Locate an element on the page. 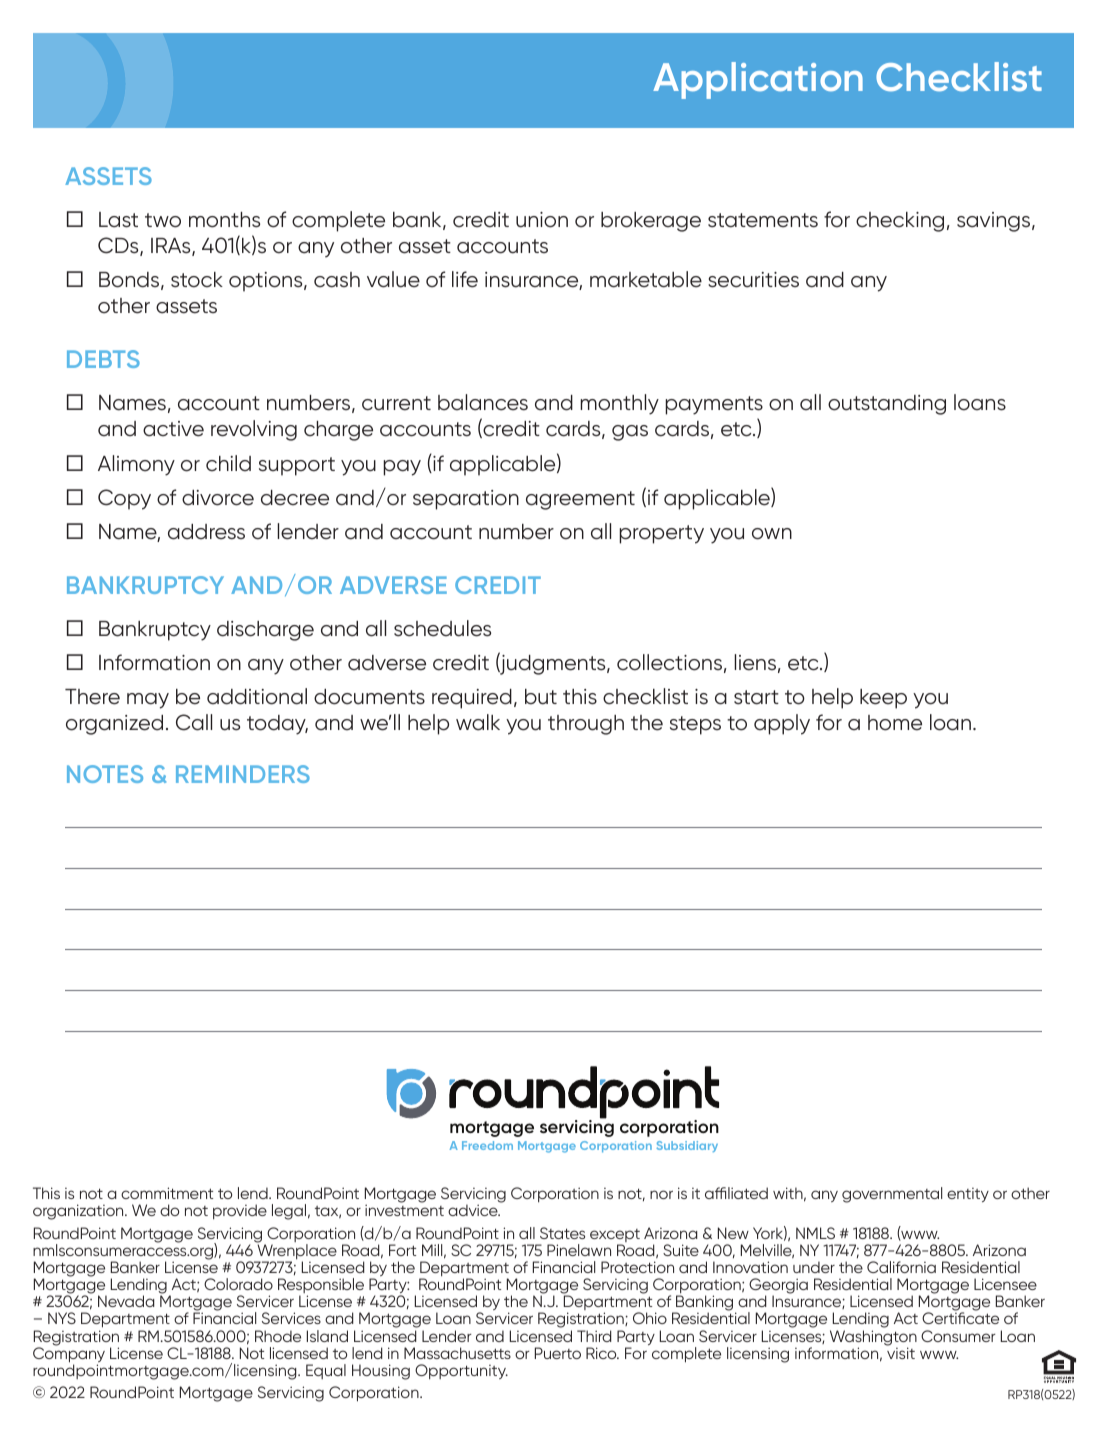 This document has width=1107, height=1432. Washington is located at coordinates (873, 1339).
